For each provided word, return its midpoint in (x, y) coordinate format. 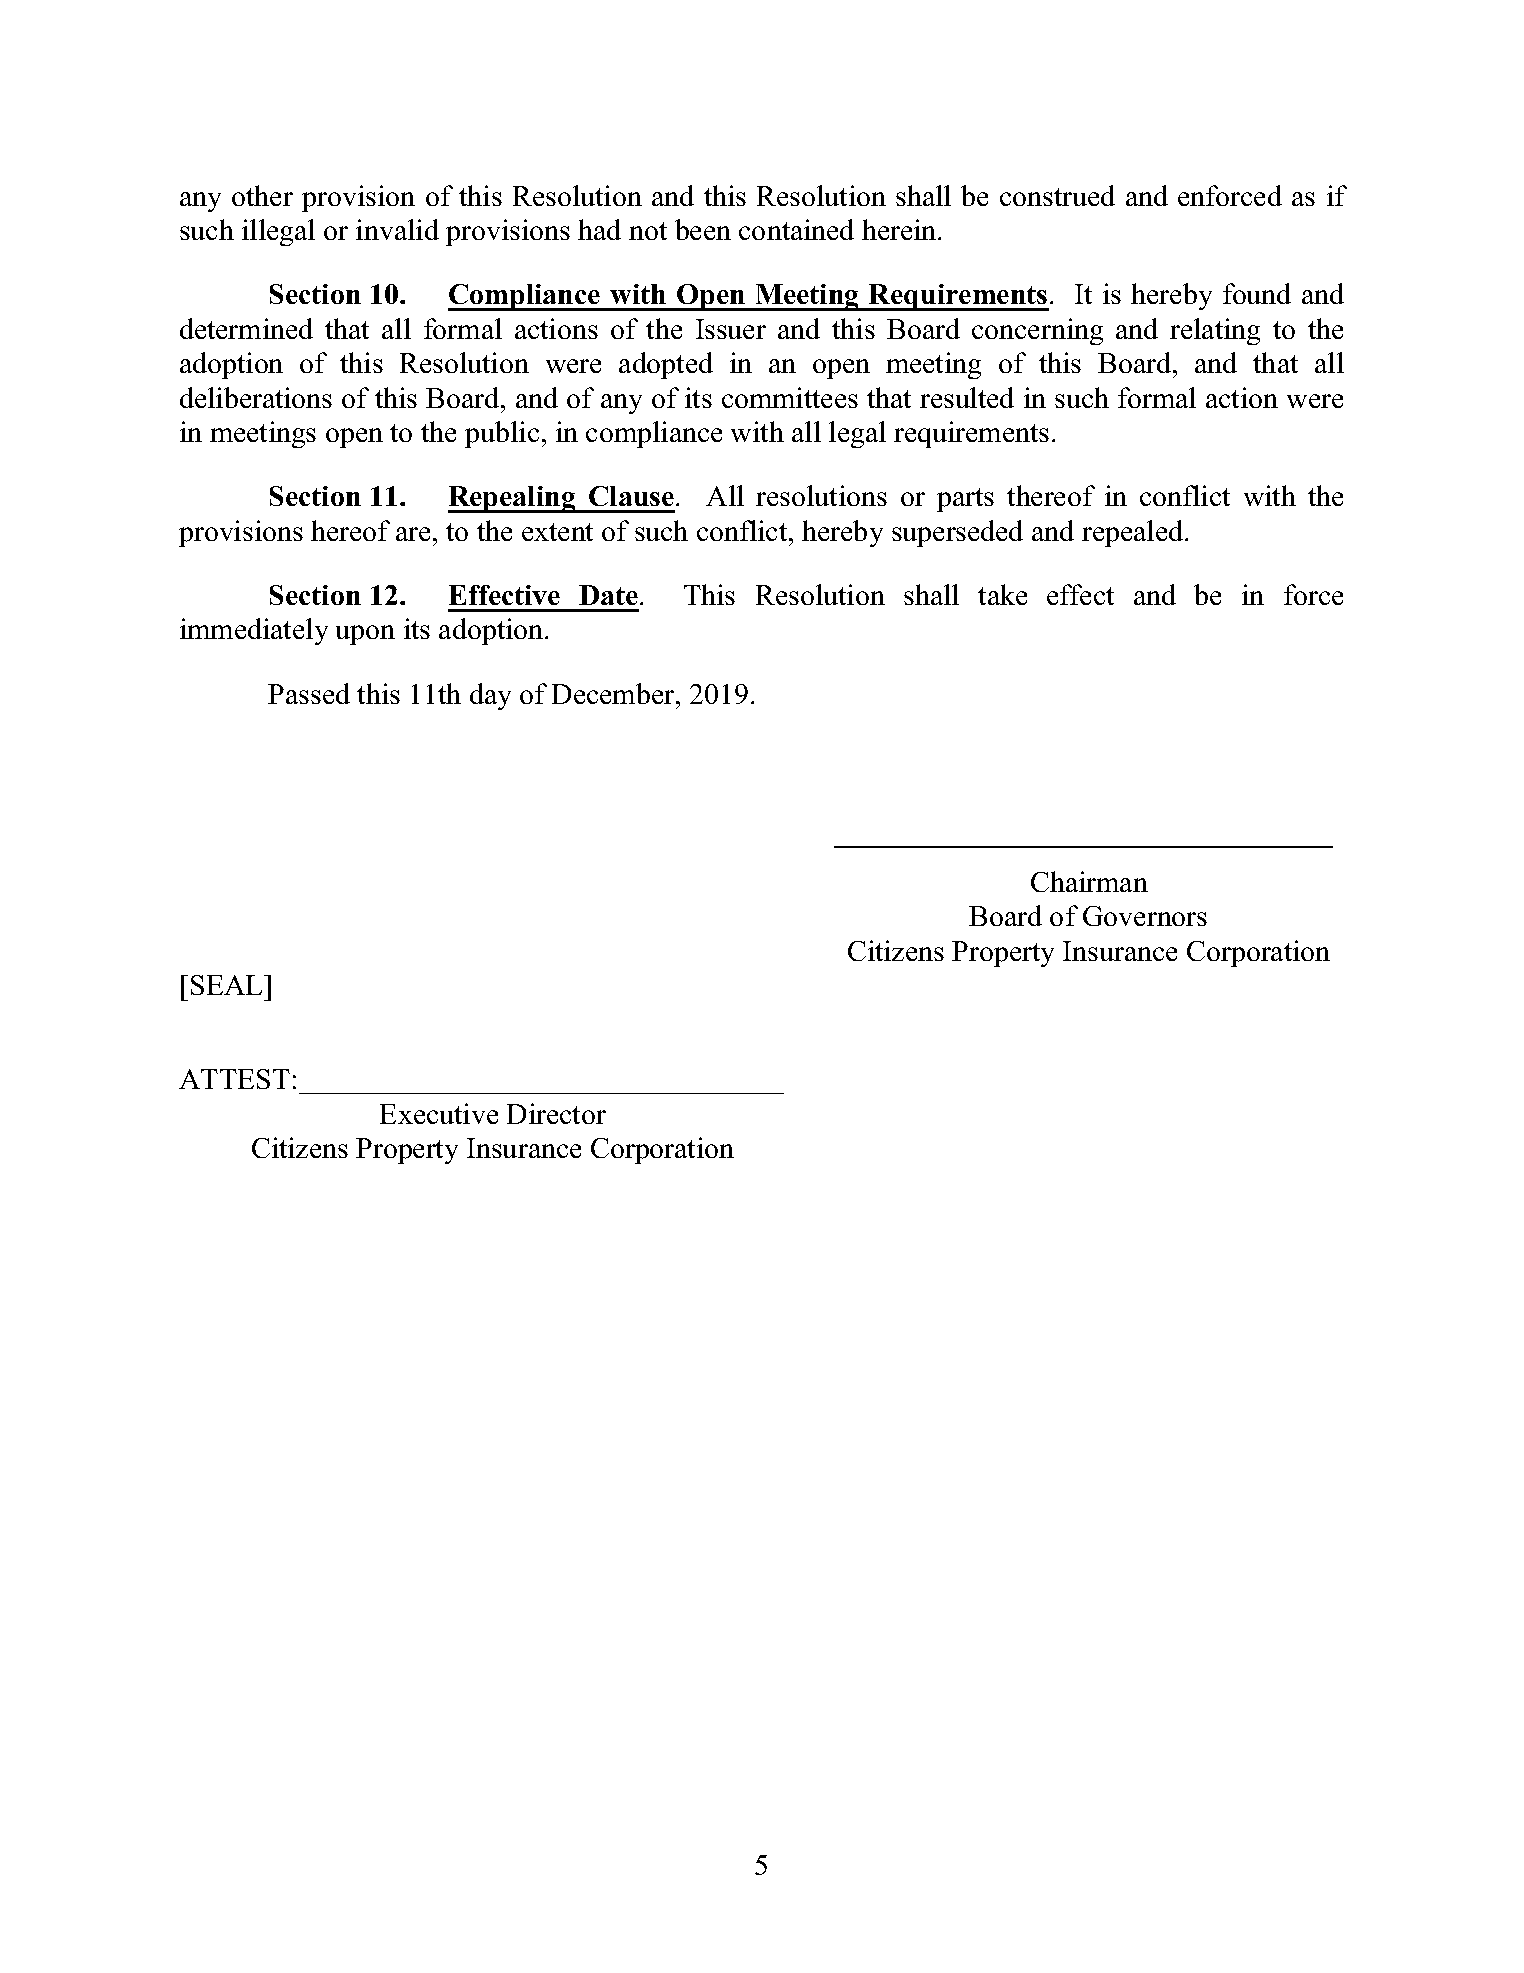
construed (1057, 195)
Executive (439, 1113)
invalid (397, 229)
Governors (1145, 916)
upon (365, 635)
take (1002, 594)
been (703, 229)
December (614, 693)
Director (556, 1113)
